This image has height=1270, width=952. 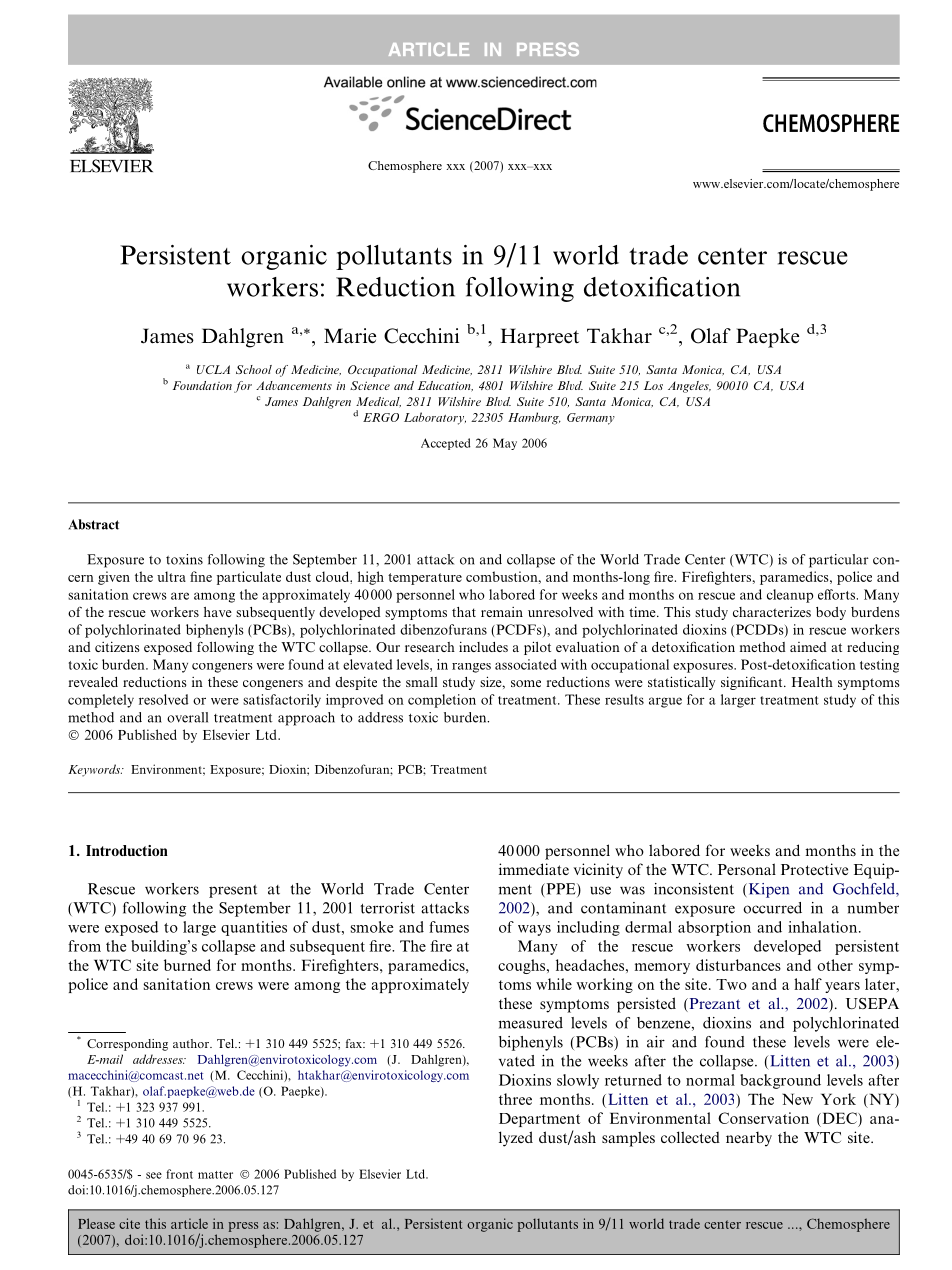 What do you see at coordinates (445, 386) in the image?
I see `Education` at bounding box center [445, 386].
